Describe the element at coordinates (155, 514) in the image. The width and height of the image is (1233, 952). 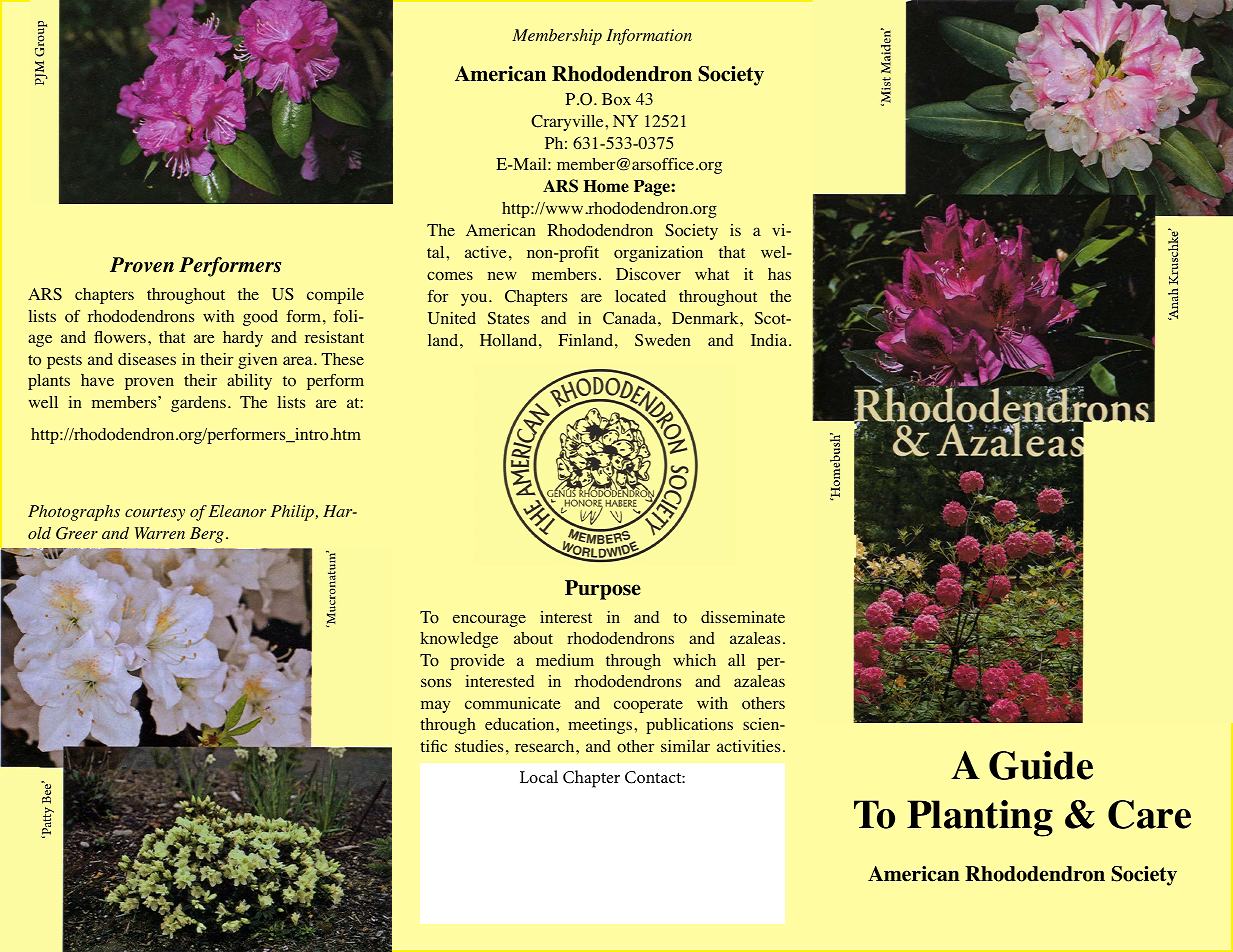
I see `courtesy` at that location.
